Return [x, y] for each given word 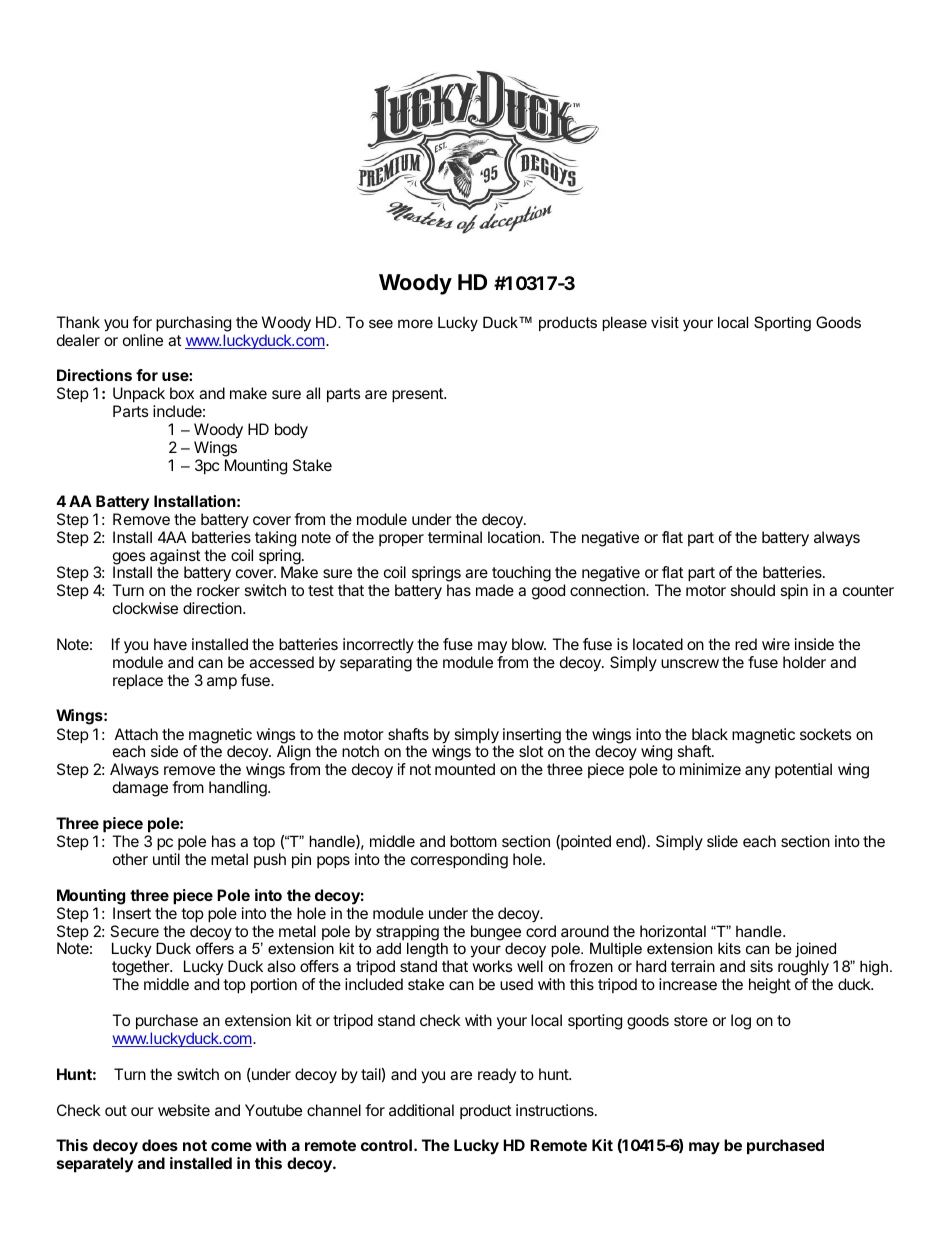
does [160, 1145]
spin [794, 591]
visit [665, 322]
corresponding [459, 861]
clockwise [145, 608]
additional [421, 1110]
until [166, 859]
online [143, 340]
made [495, 590]
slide [722, 841]
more [415, 323]
